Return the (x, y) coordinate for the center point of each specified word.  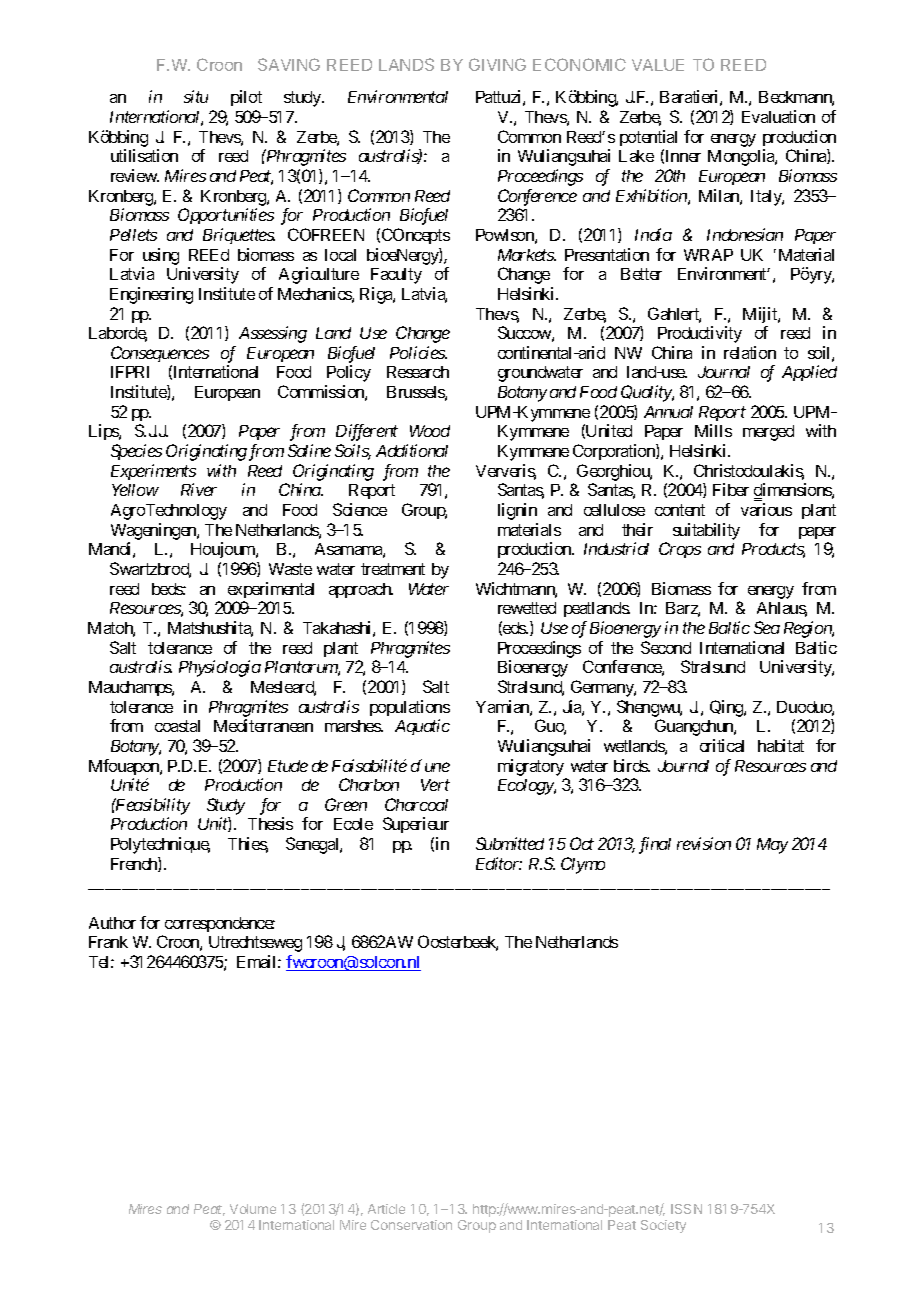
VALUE (658, 65)
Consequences (160, 354)
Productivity (700, 334)
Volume (253, 1209)
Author (112, 923)
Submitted (510, 843)
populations (410, 708)
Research (418, 372)
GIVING (497, 64)
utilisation (144, 155)
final (655, 845)
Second (666, 647)
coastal (177, 726)
